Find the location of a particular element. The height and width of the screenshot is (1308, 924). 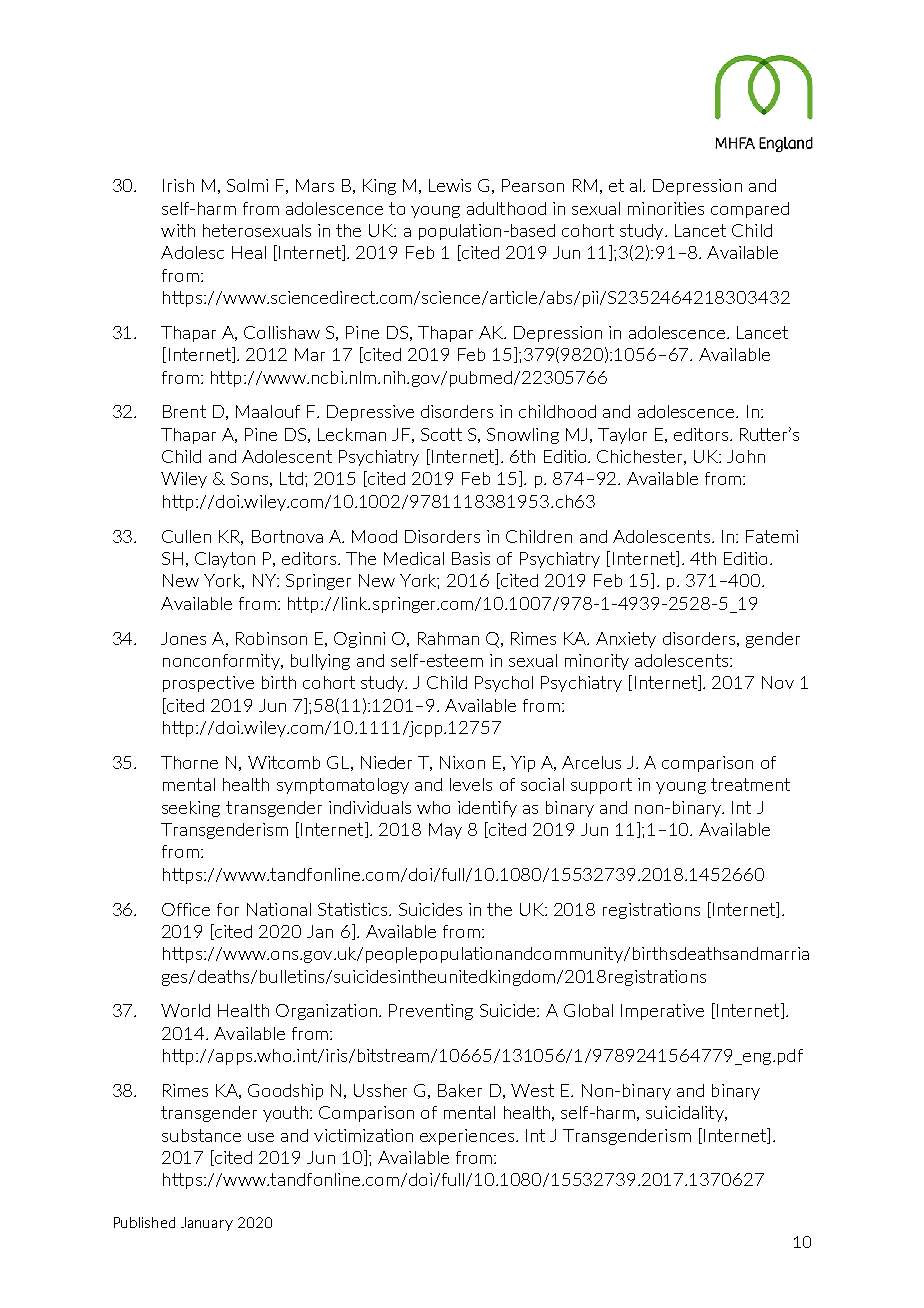

Brent is located at coordinates (184, 411).
